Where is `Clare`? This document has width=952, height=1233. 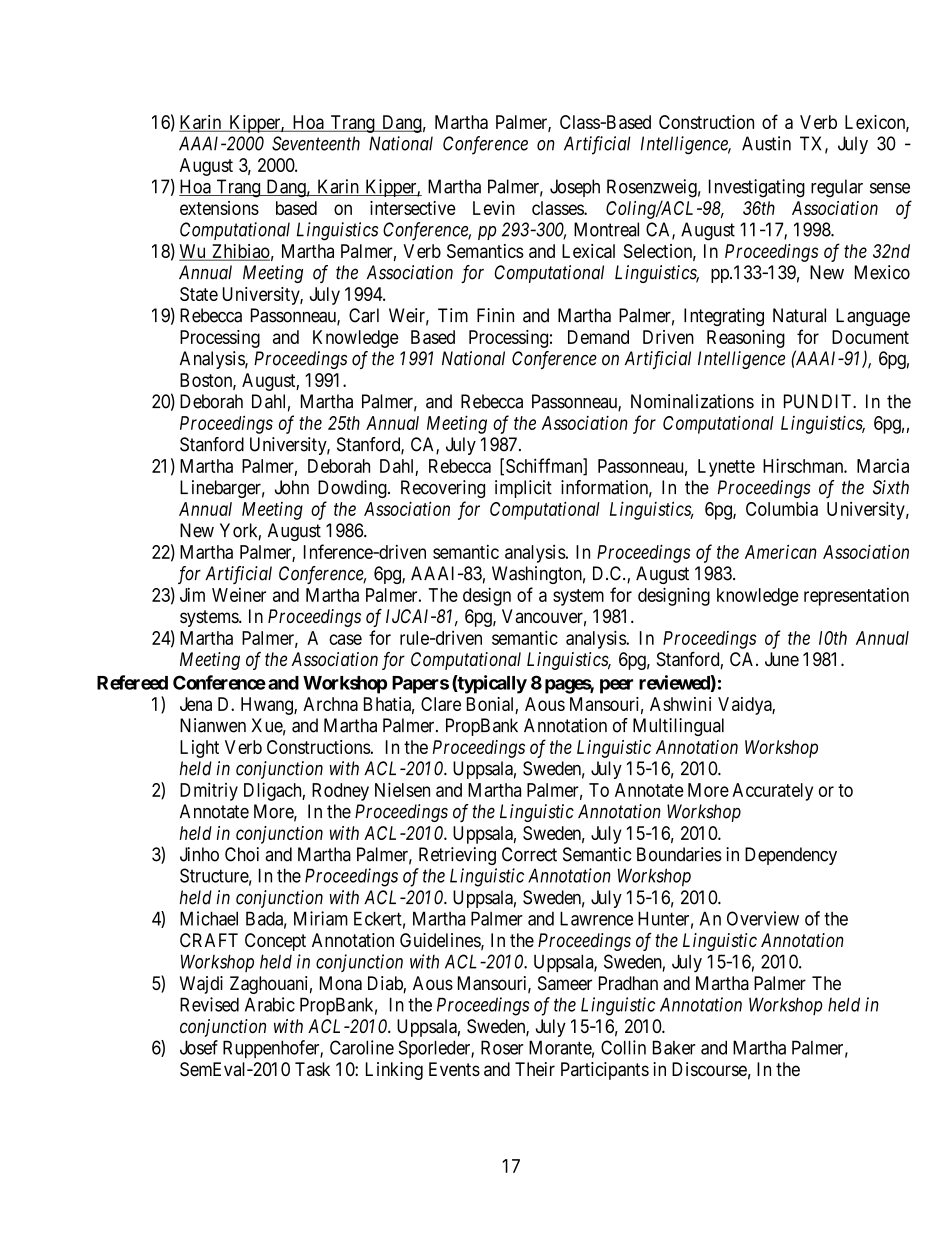 Clare is located at coordinates (441, 704).
